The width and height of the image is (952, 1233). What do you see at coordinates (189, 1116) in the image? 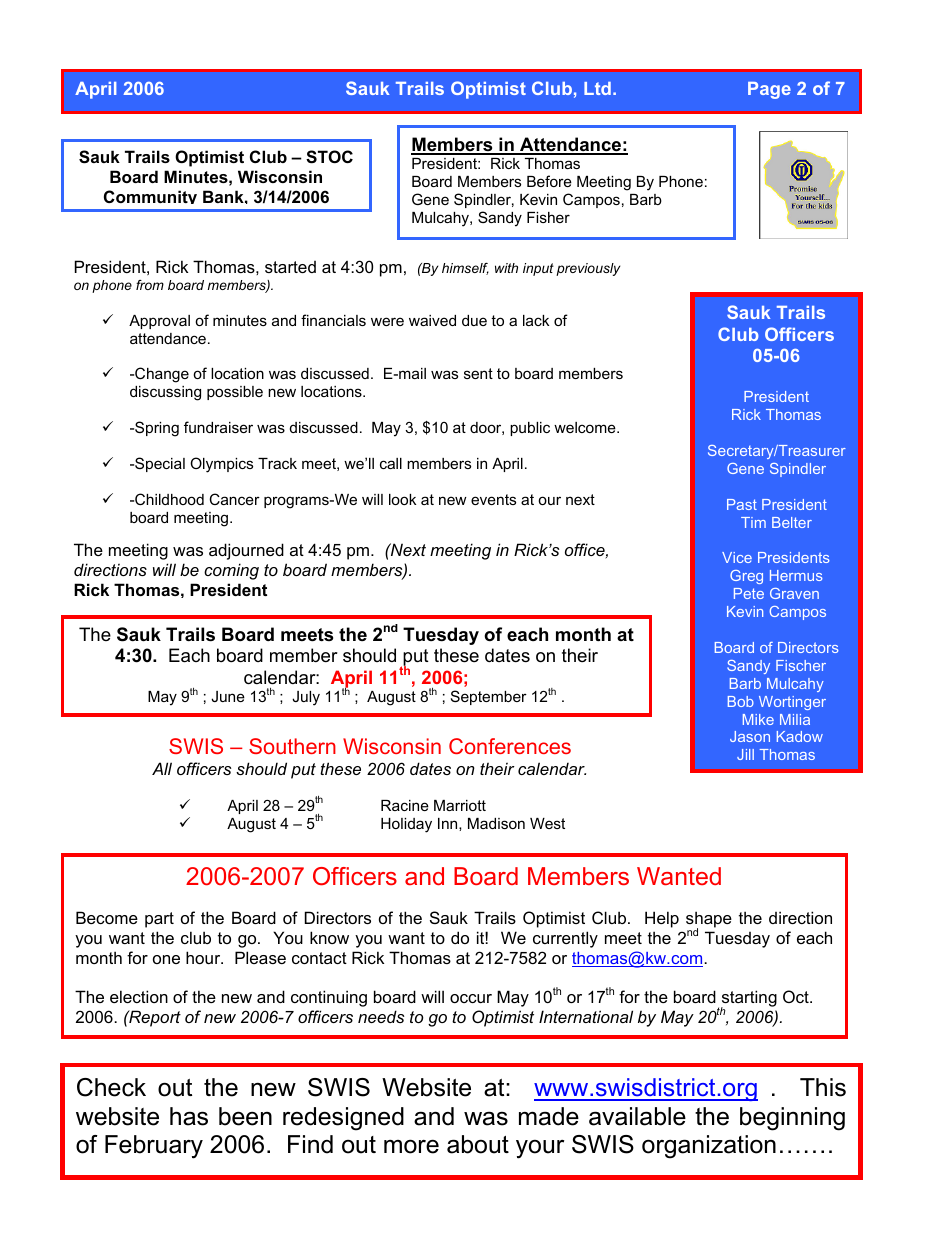
I see `has` at bounding box center [189, 1116].
